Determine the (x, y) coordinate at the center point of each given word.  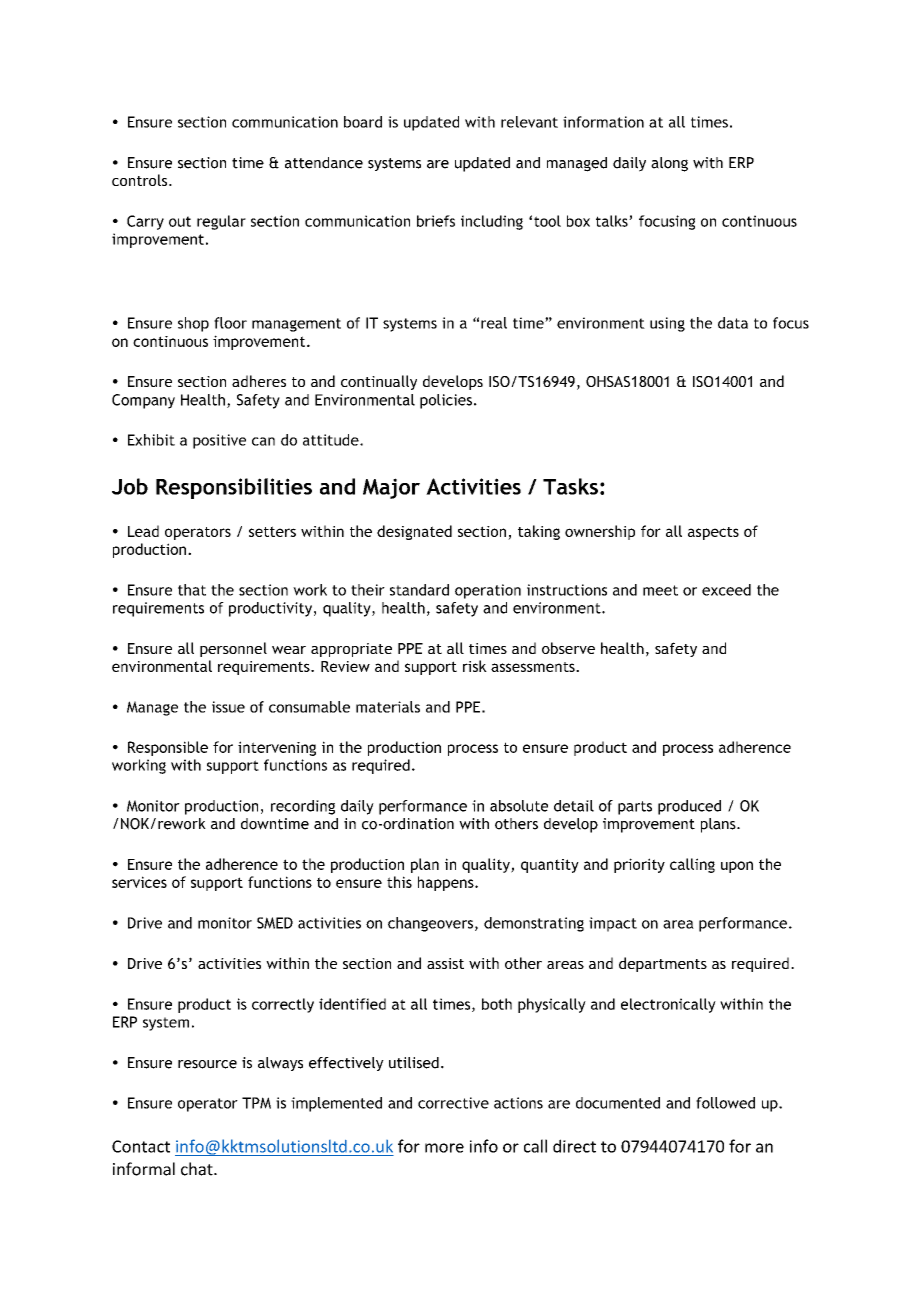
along (669, 164)
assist (445, 963)
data (733, 323)
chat (198, 1169)
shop (193, 324)
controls (141, 180)
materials (388, 707)
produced (689, 807)
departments (663, 964)
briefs (436, 221)
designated (414, 532)
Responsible (168, 748)
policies (446, 401)
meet (660, 590)
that (192, 590)
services (139, 882)
